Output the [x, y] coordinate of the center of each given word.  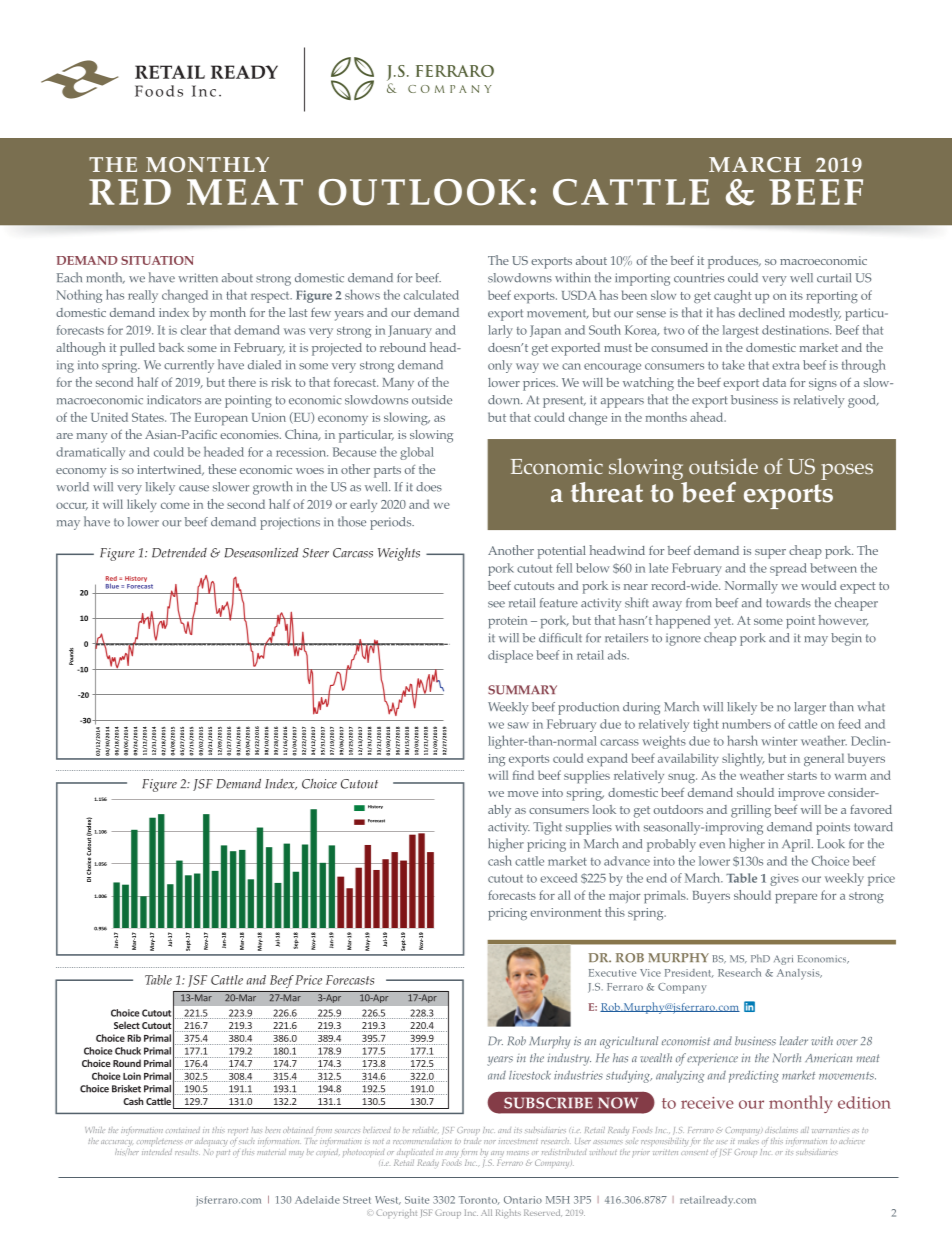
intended [157, 1150]
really [143, 296]
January [410, 331]
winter [779, 741]
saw [518, 725]
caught [733, 296]
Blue [112, 586]
